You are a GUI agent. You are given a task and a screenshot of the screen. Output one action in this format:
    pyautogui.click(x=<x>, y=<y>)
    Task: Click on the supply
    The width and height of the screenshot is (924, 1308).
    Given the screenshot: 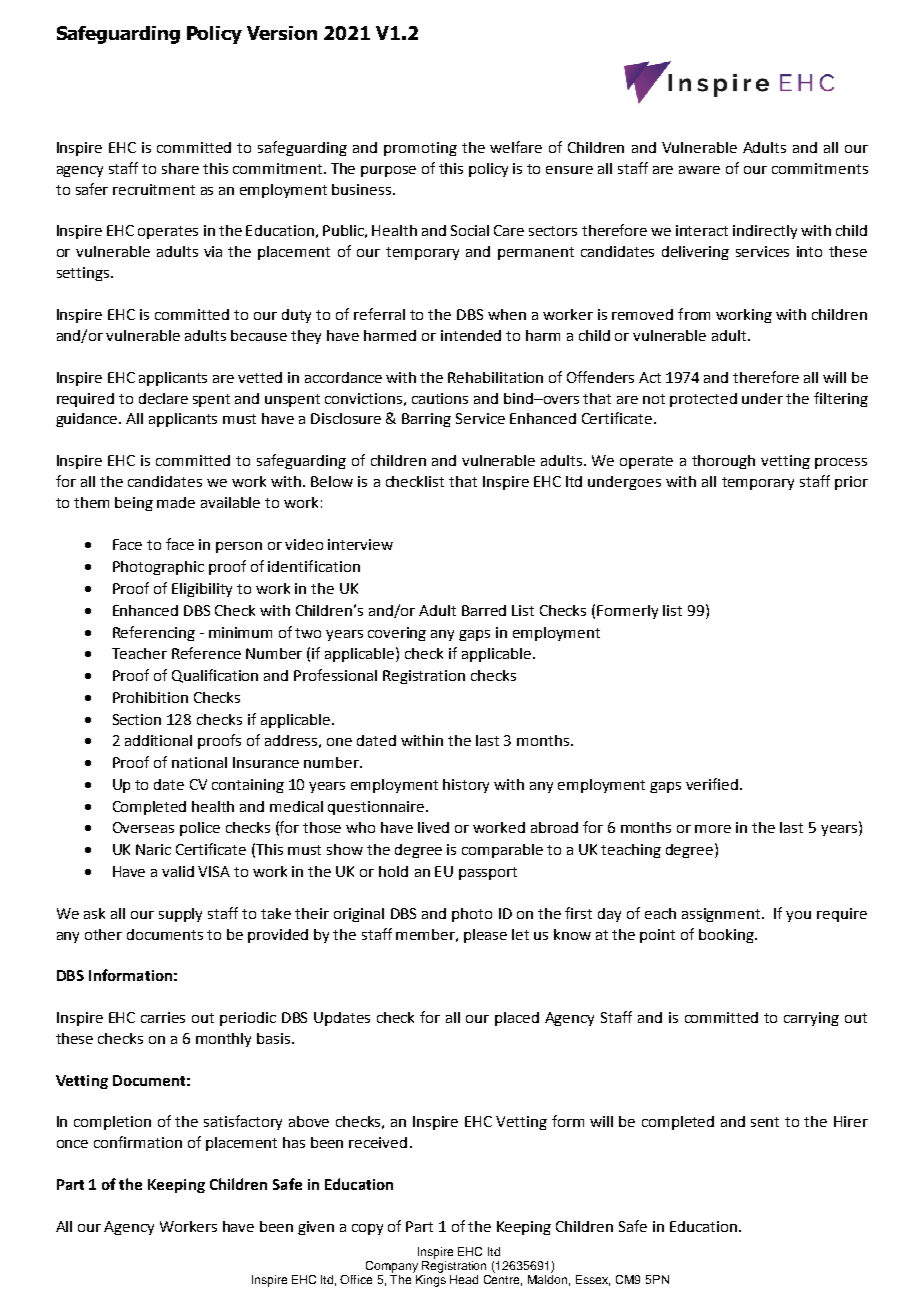 What is the action you would take?
    pyautogui.click(x=180, y=915)
